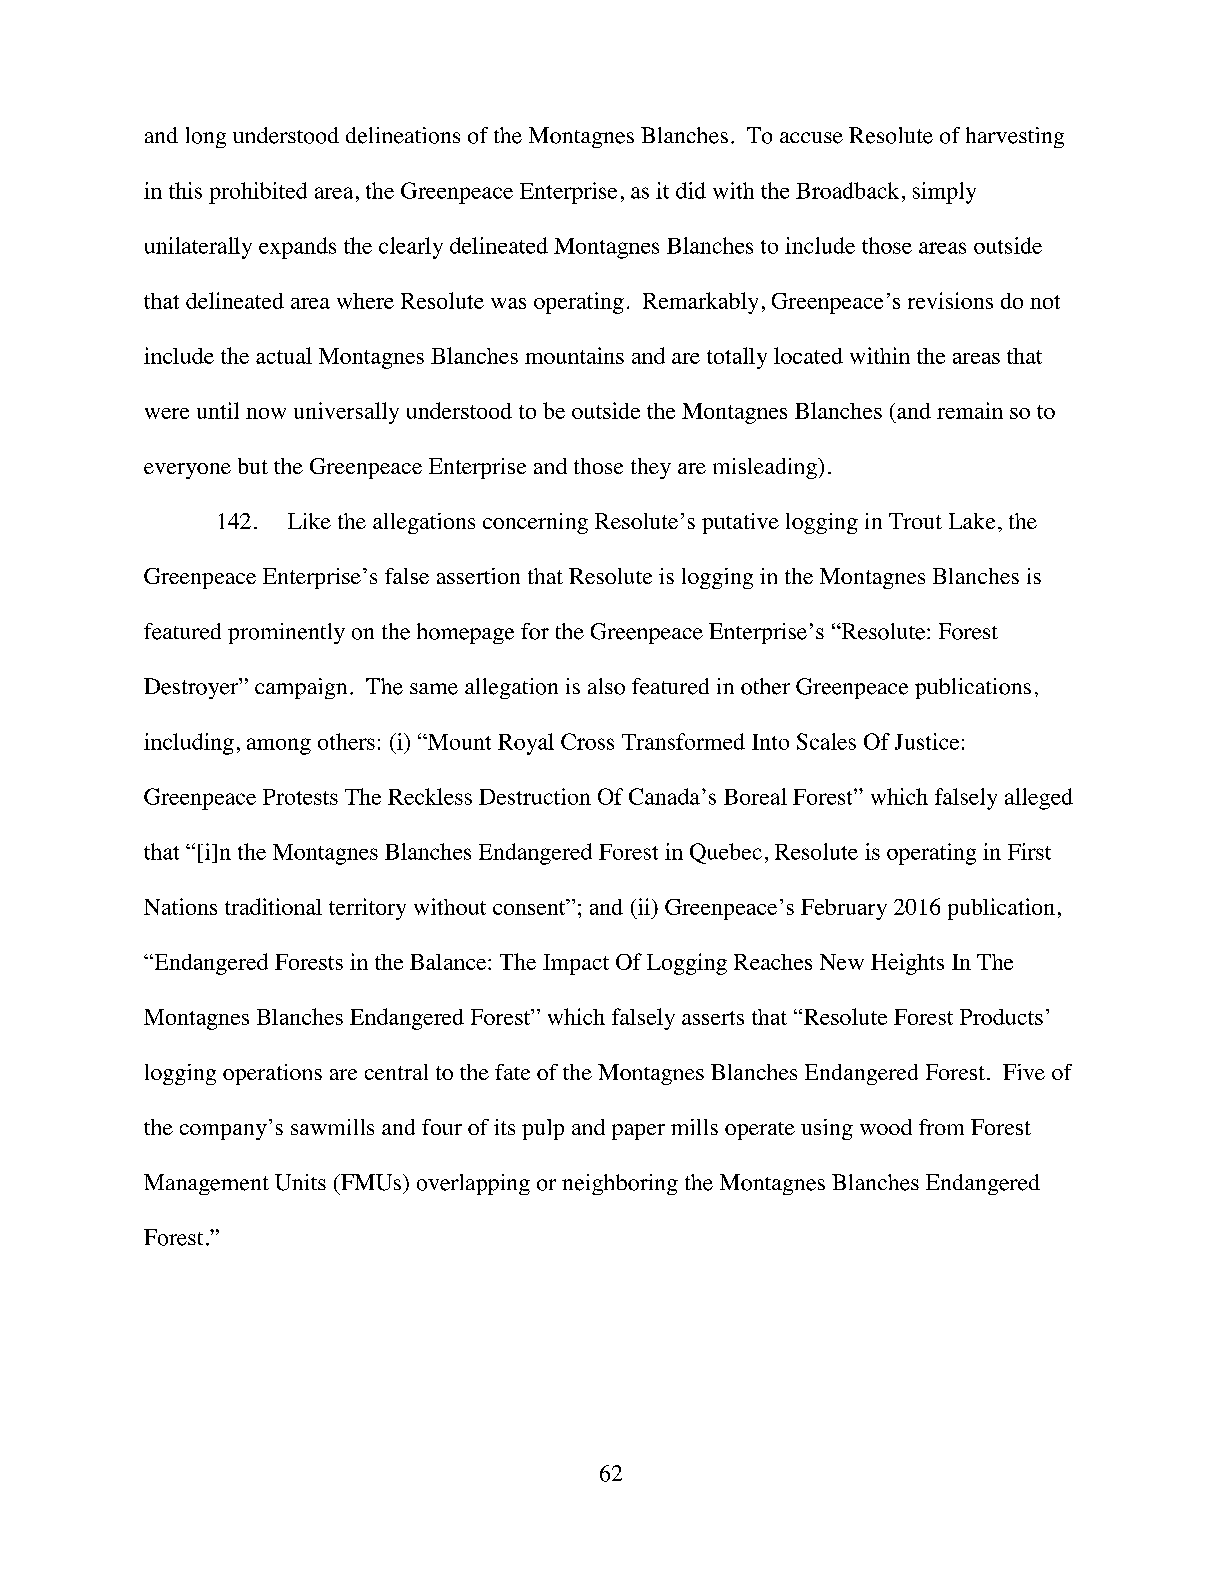 The height and width of the screenshot is (1581, 1222). I want to click on simply, so click(944, 193).
